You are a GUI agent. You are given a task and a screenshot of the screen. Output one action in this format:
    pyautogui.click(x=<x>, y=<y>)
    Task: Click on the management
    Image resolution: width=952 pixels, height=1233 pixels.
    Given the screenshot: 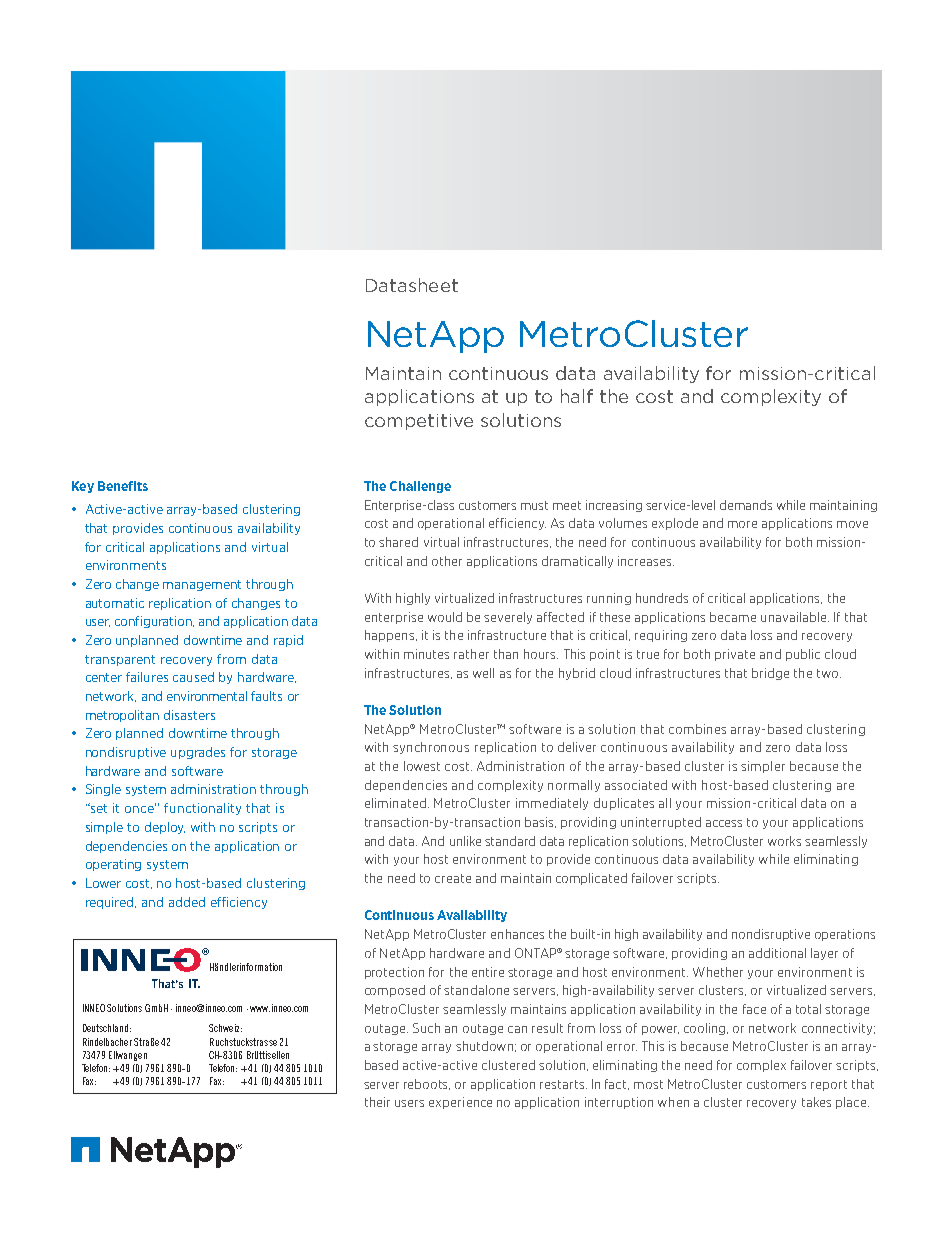 What is the action you would take?
    pyautogui.click(x=202, y=585)
